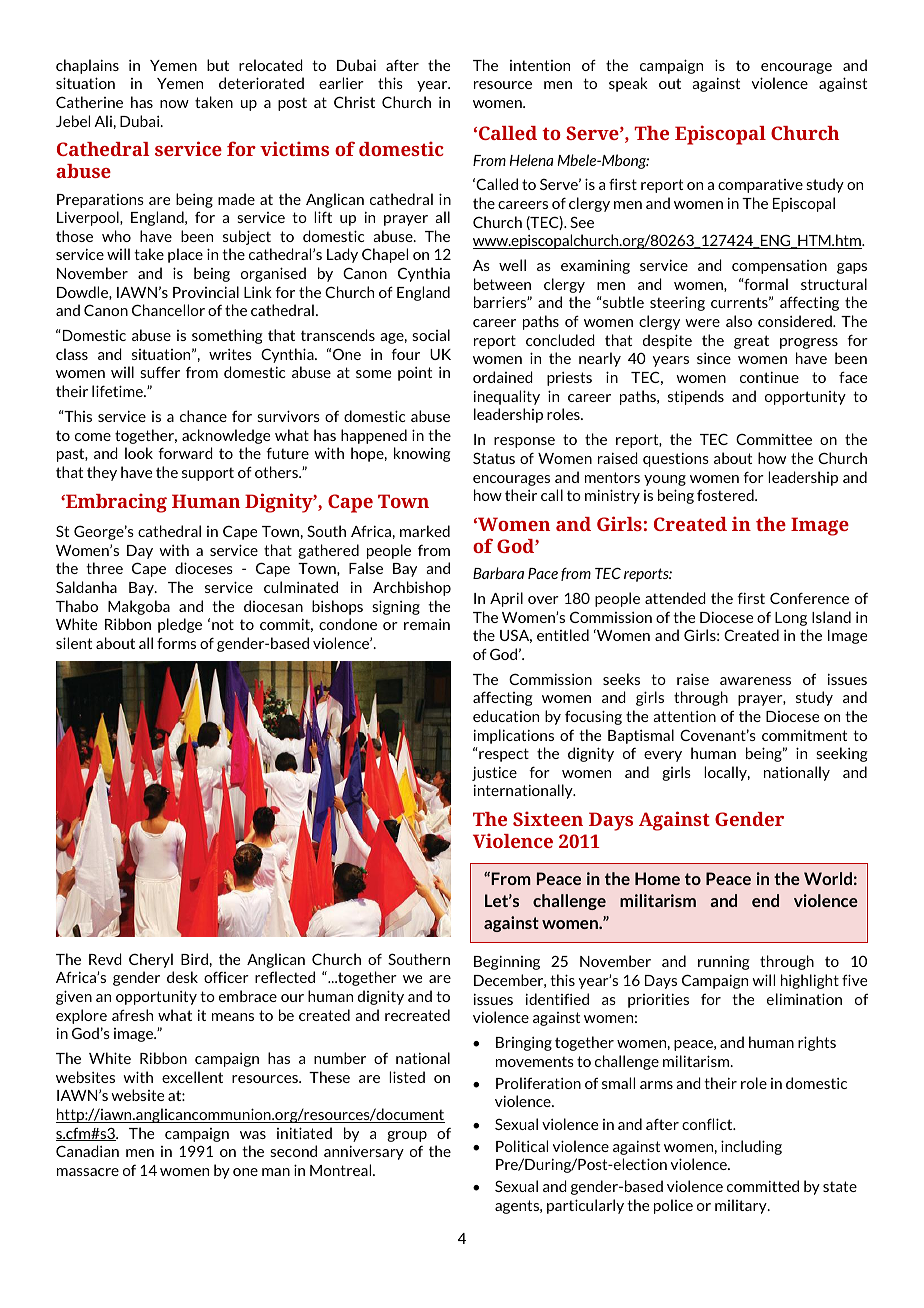  Describe the element at coordinates (218, 65) in the document. I see `but` at that location.
